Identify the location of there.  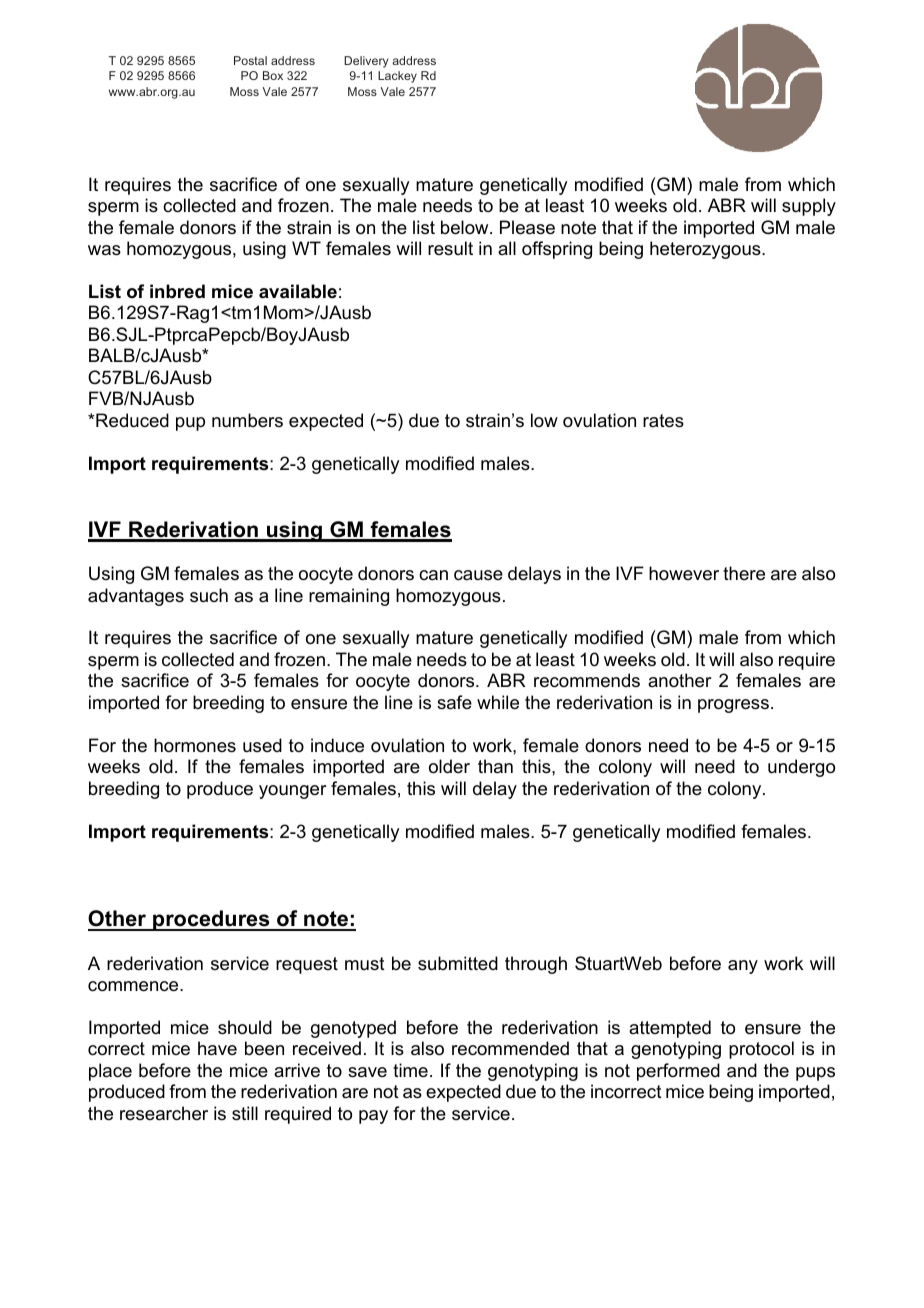
(744, 573).
